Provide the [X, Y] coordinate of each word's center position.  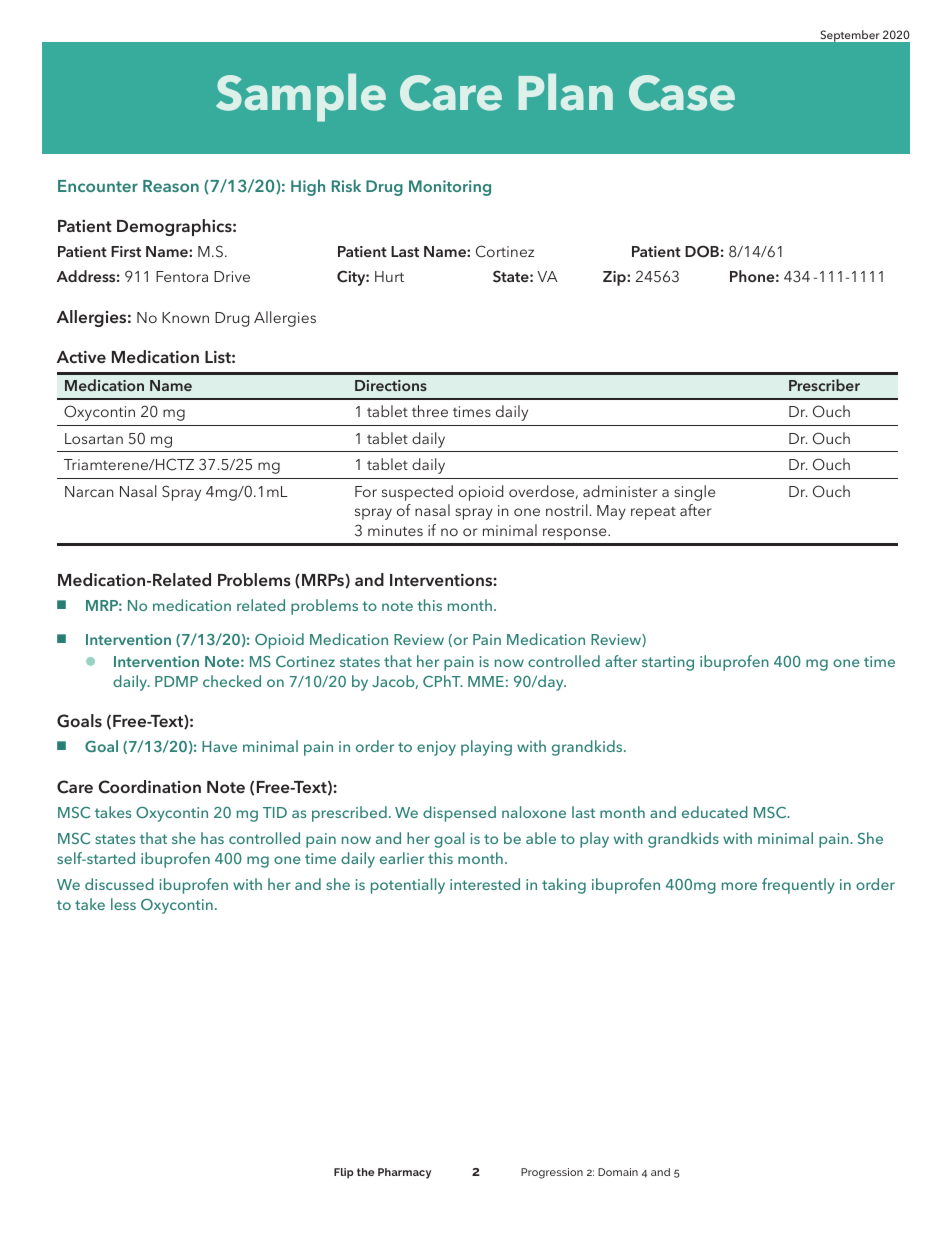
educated [715, 812]
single [694, 493]
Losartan [94, 438]
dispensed [459, 814]
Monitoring [450, 188]
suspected [417, 493]
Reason [171, 186]
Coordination [150, 787]
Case [682, 93]
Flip [344, 1173]
